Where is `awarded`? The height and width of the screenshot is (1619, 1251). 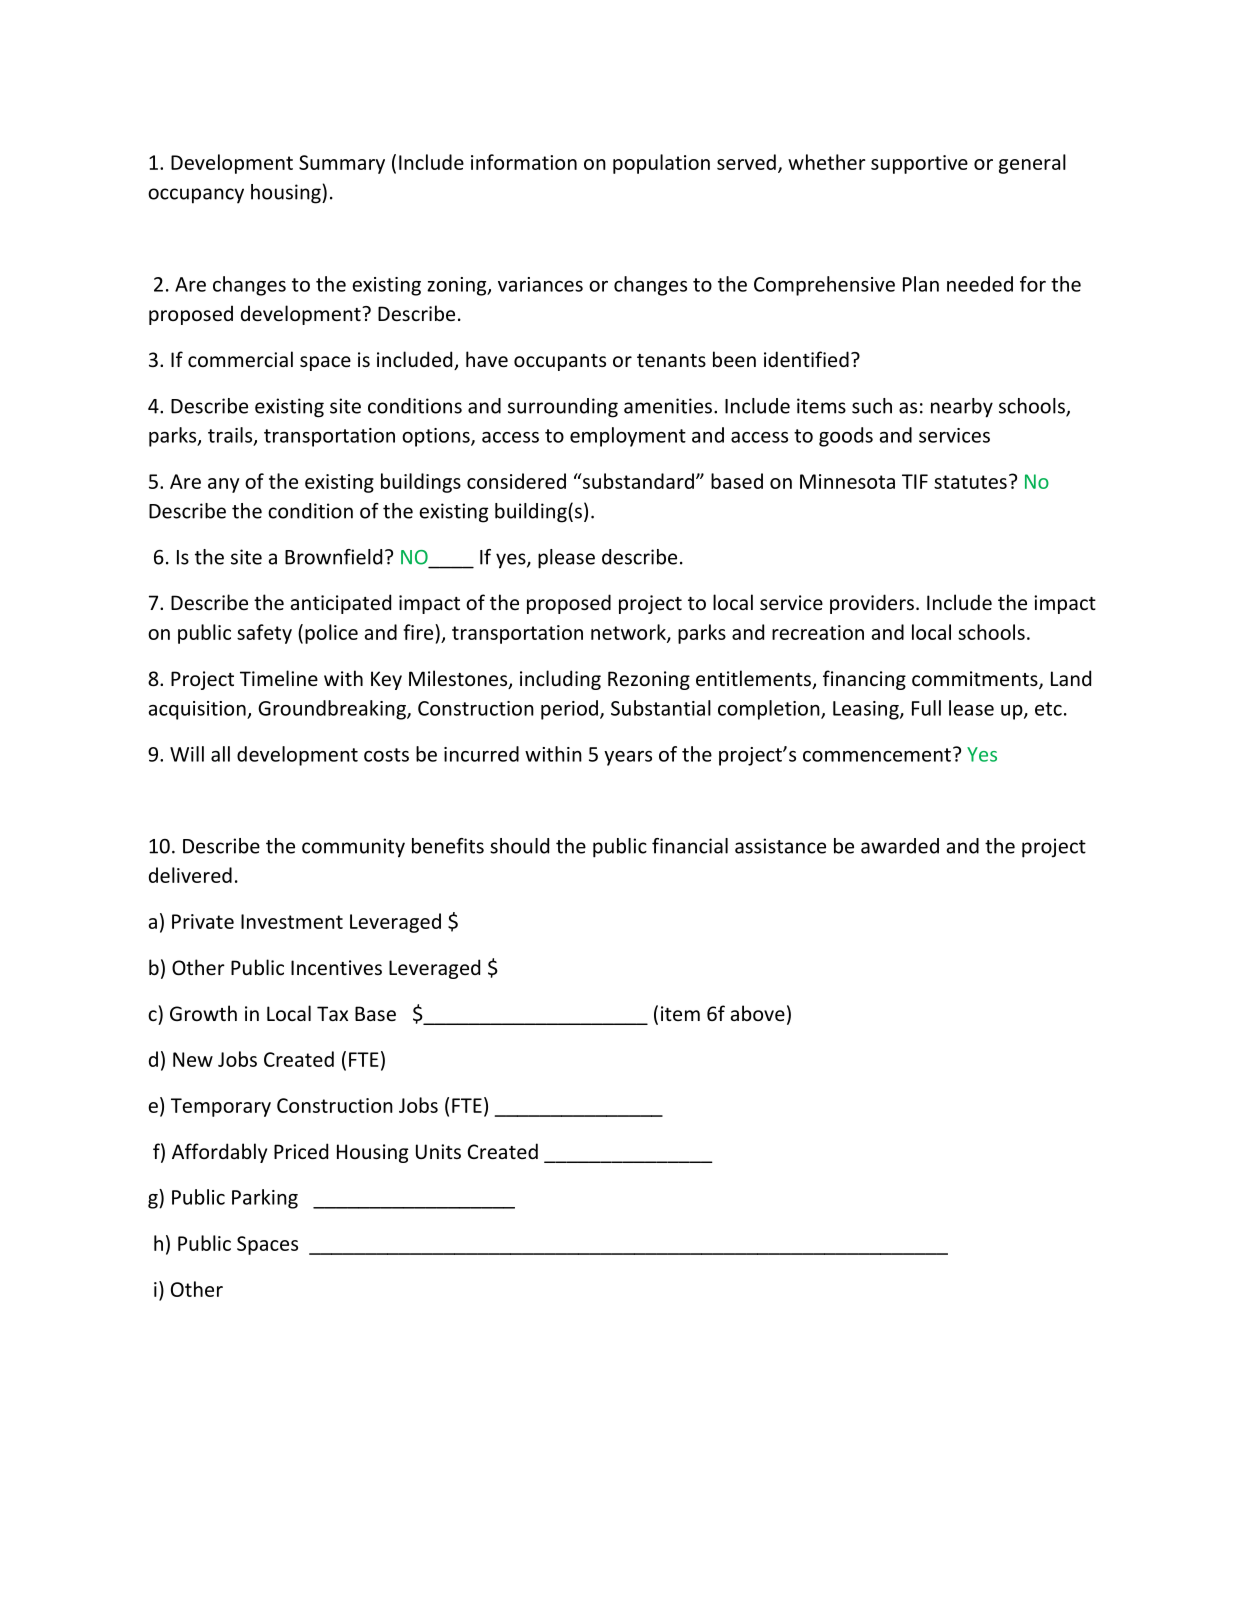 awarded is located at coordinates (900, 846).
